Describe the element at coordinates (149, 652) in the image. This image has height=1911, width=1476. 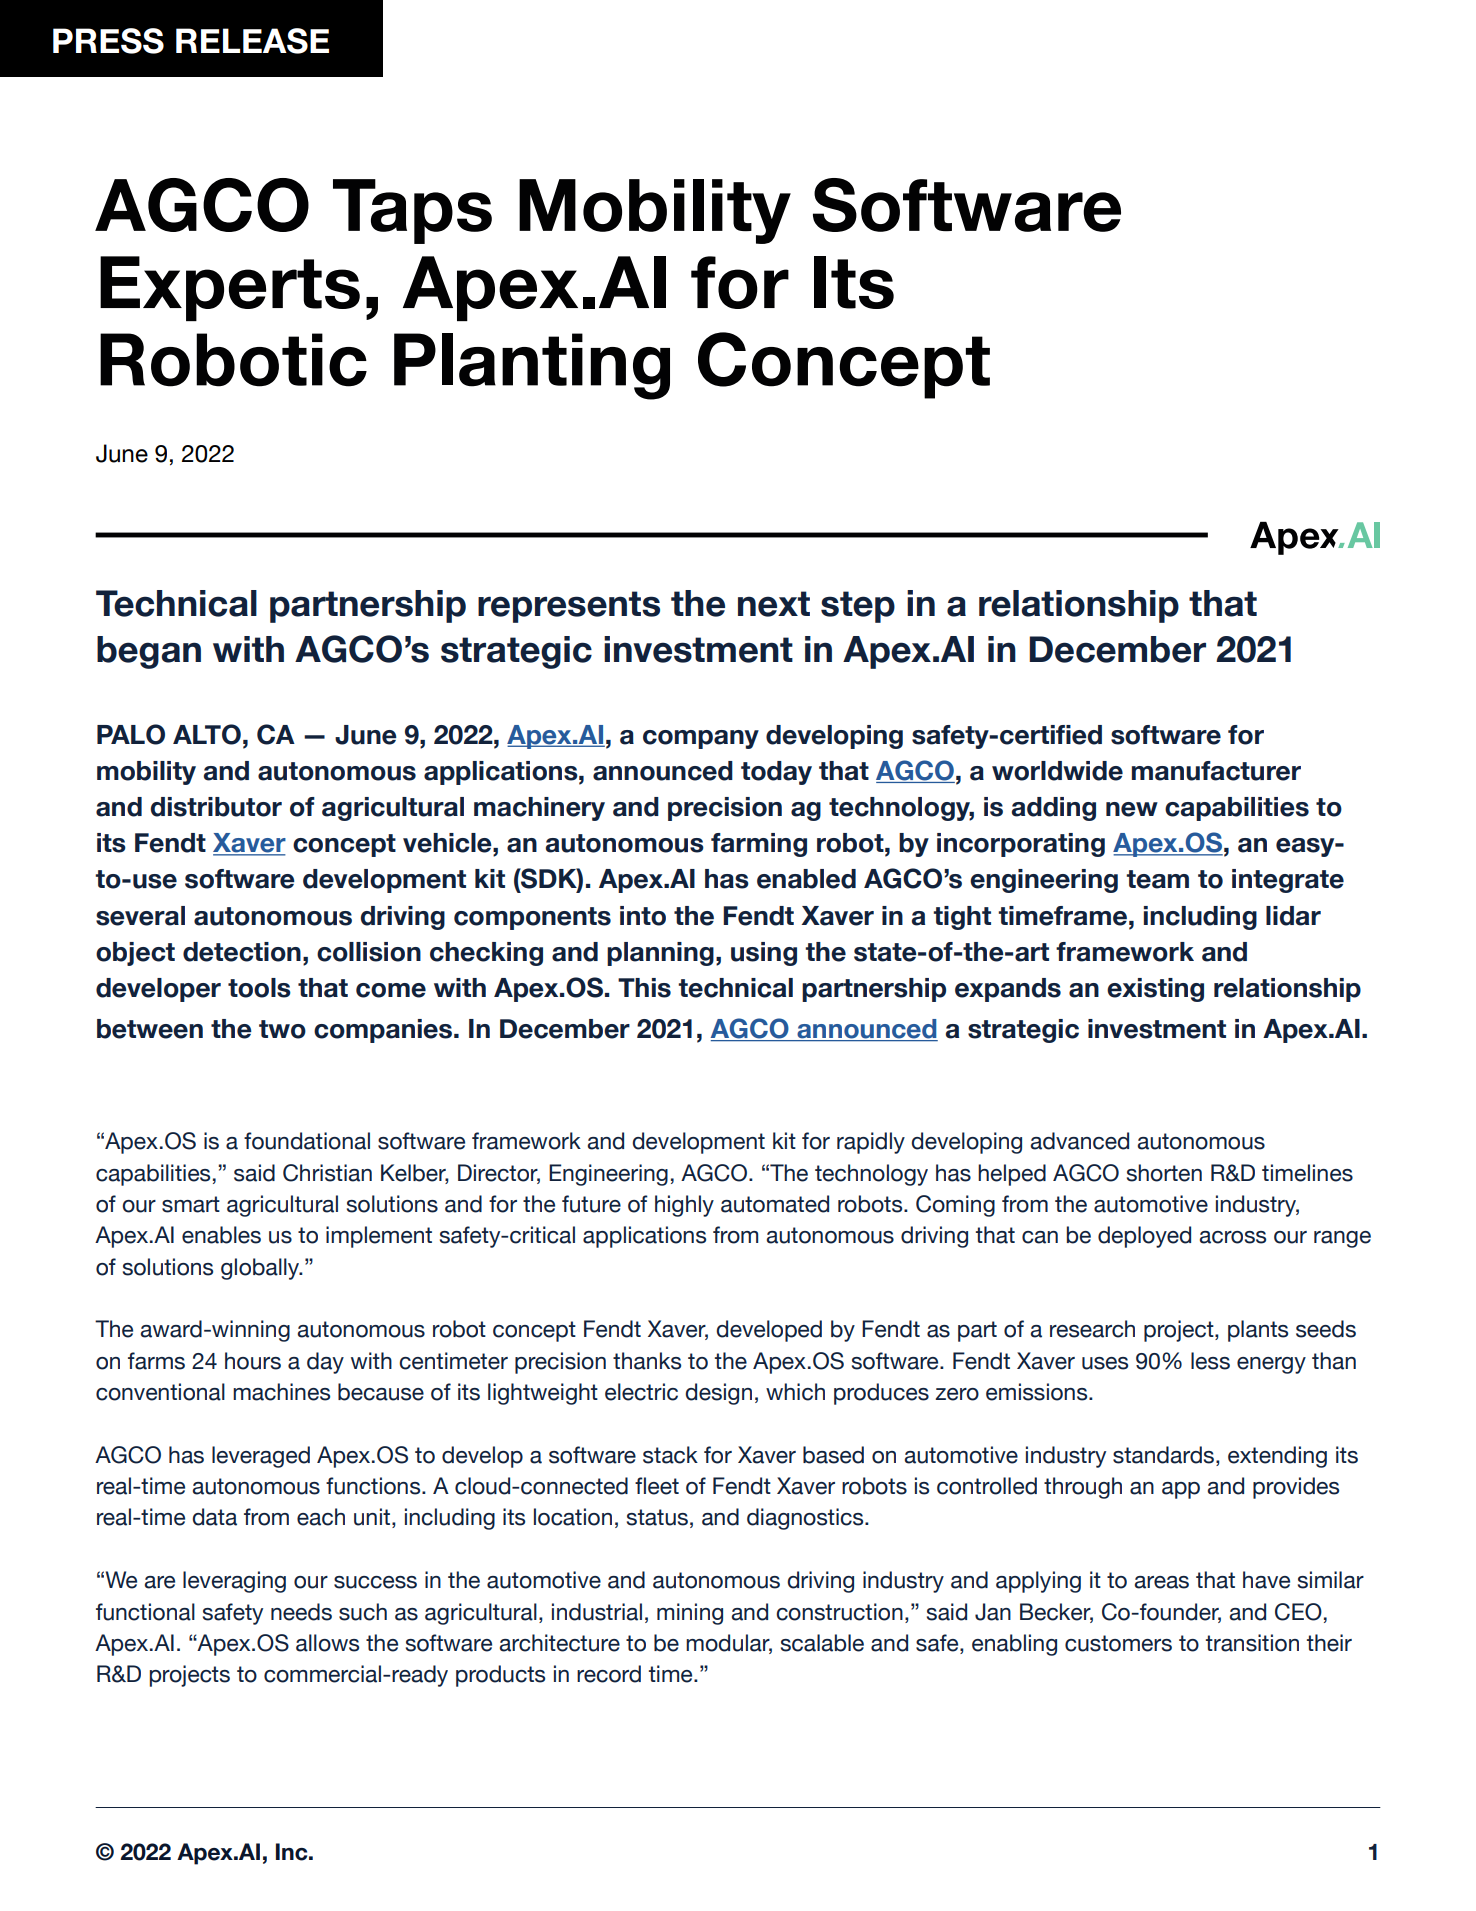
I see `began` at that location.
